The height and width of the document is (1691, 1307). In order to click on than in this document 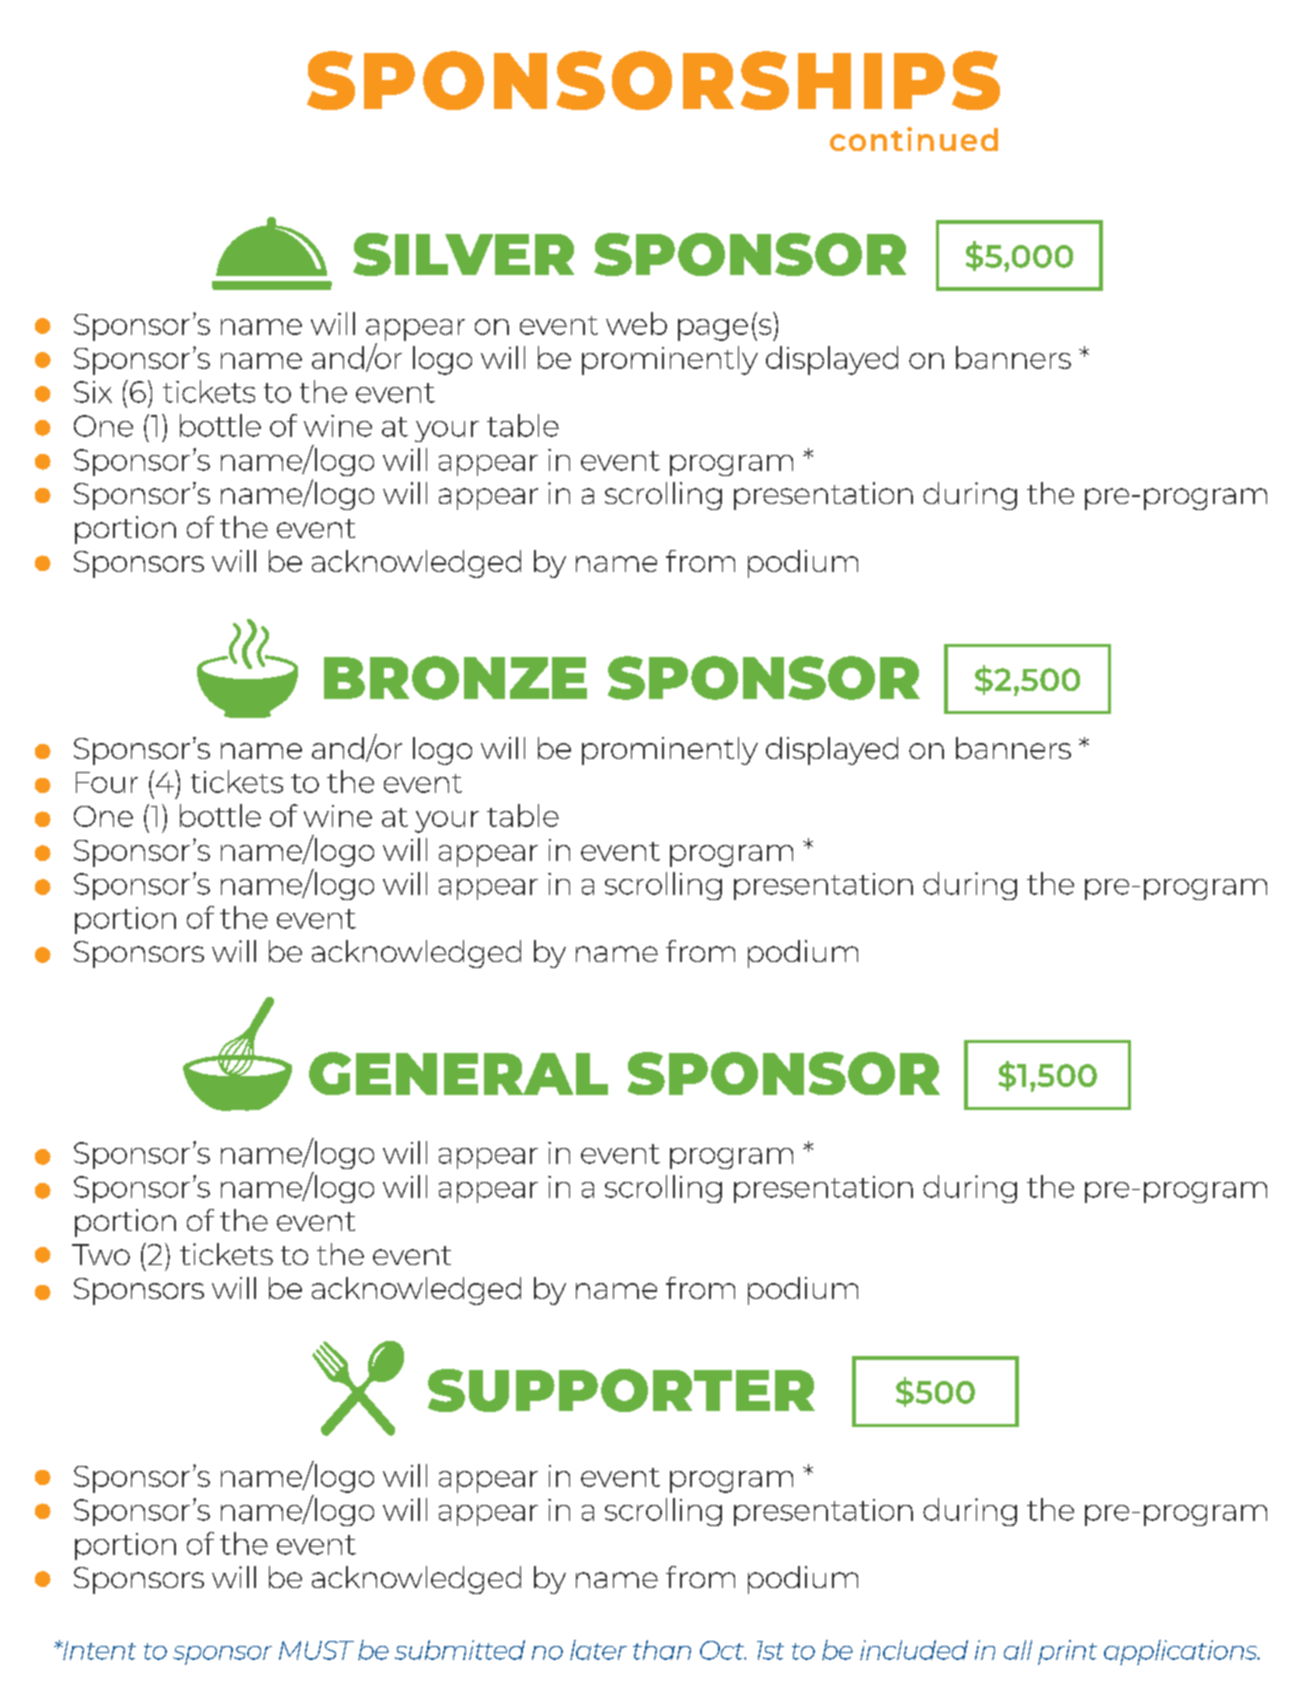, I will do `click(662, 1650)`.
